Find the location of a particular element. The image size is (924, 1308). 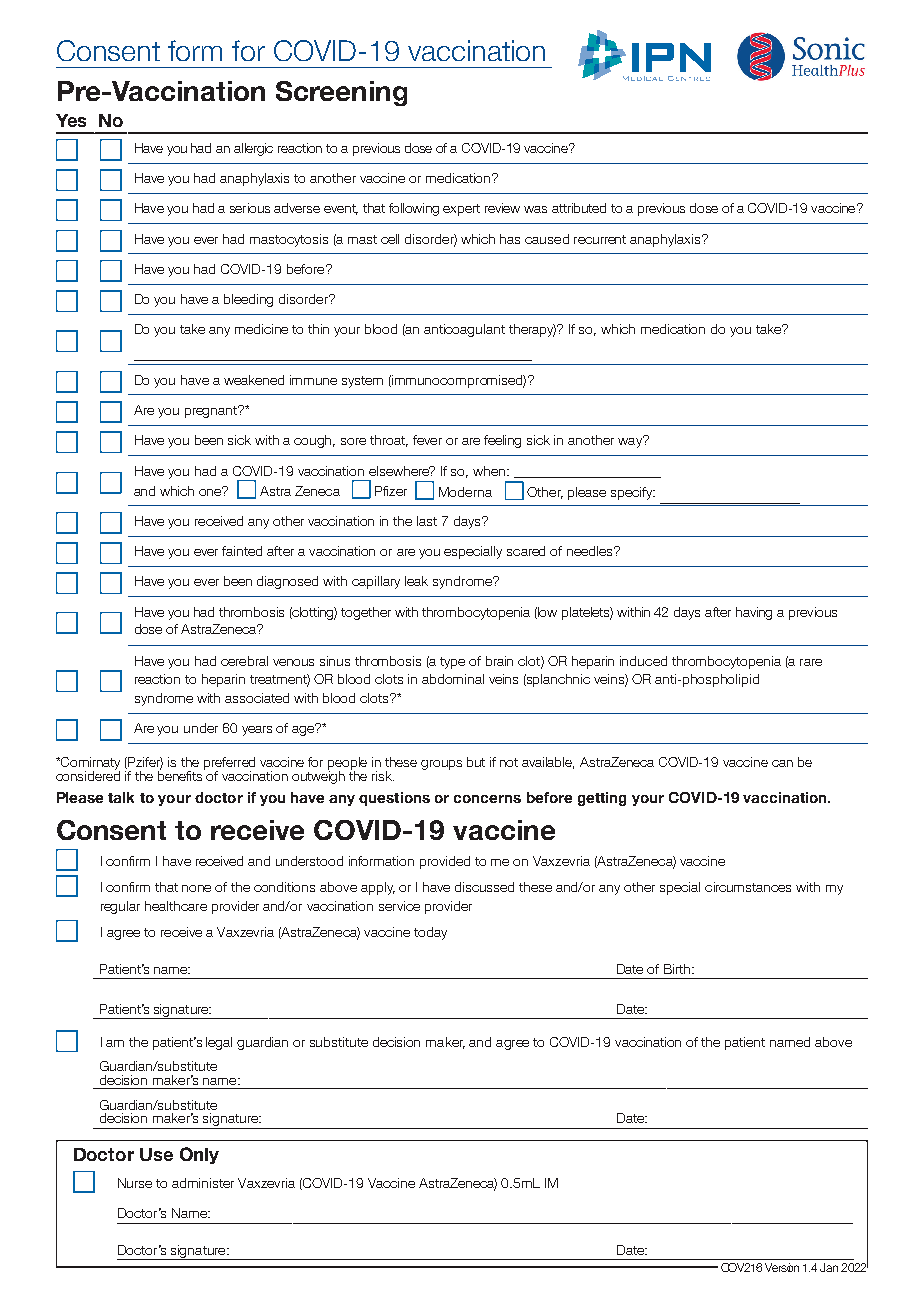

expert is located at coordinates (461, 210).
